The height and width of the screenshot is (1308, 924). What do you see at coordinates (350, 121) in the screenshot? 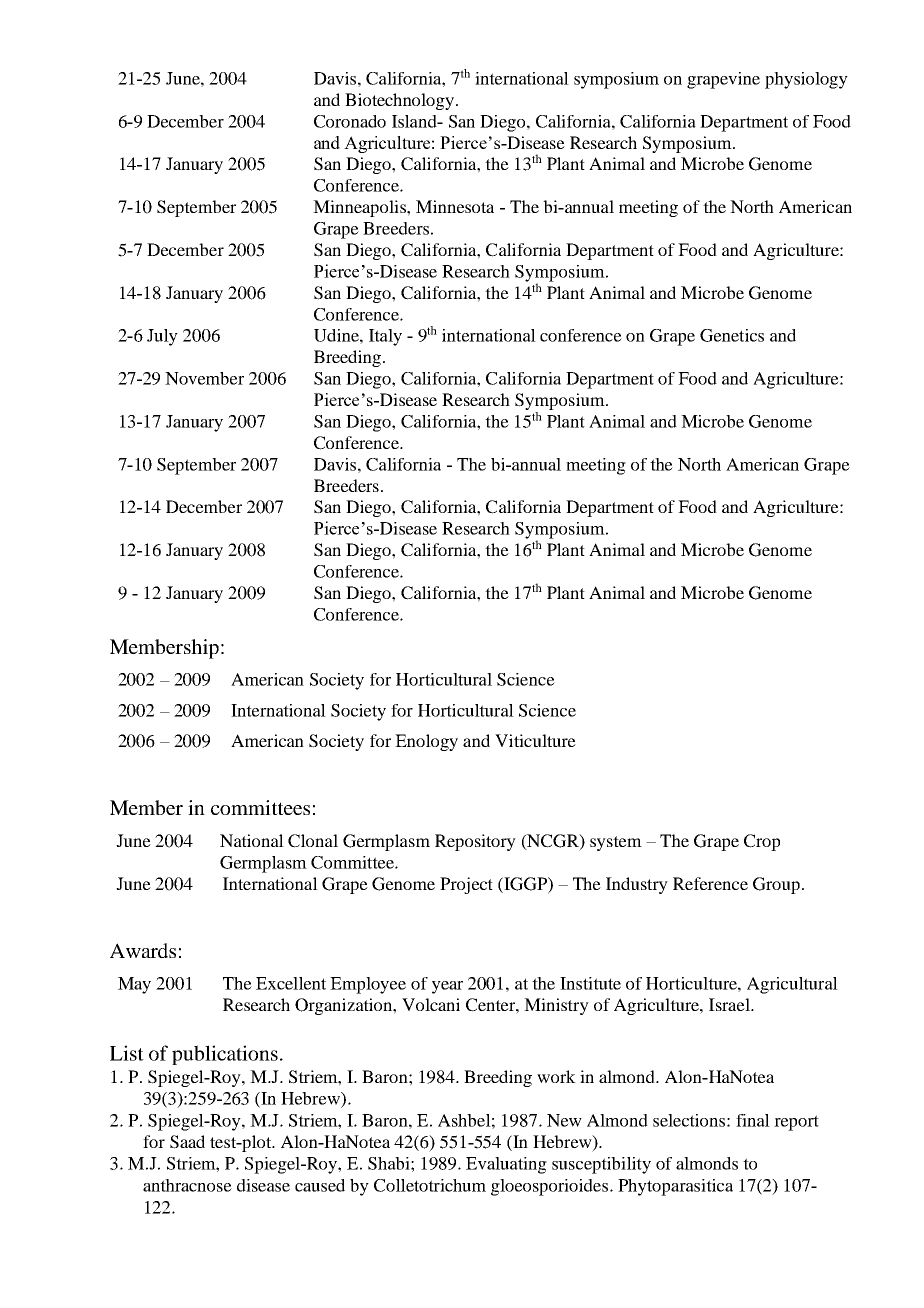
I see `Coronado` at bounding box center [350, 121].
